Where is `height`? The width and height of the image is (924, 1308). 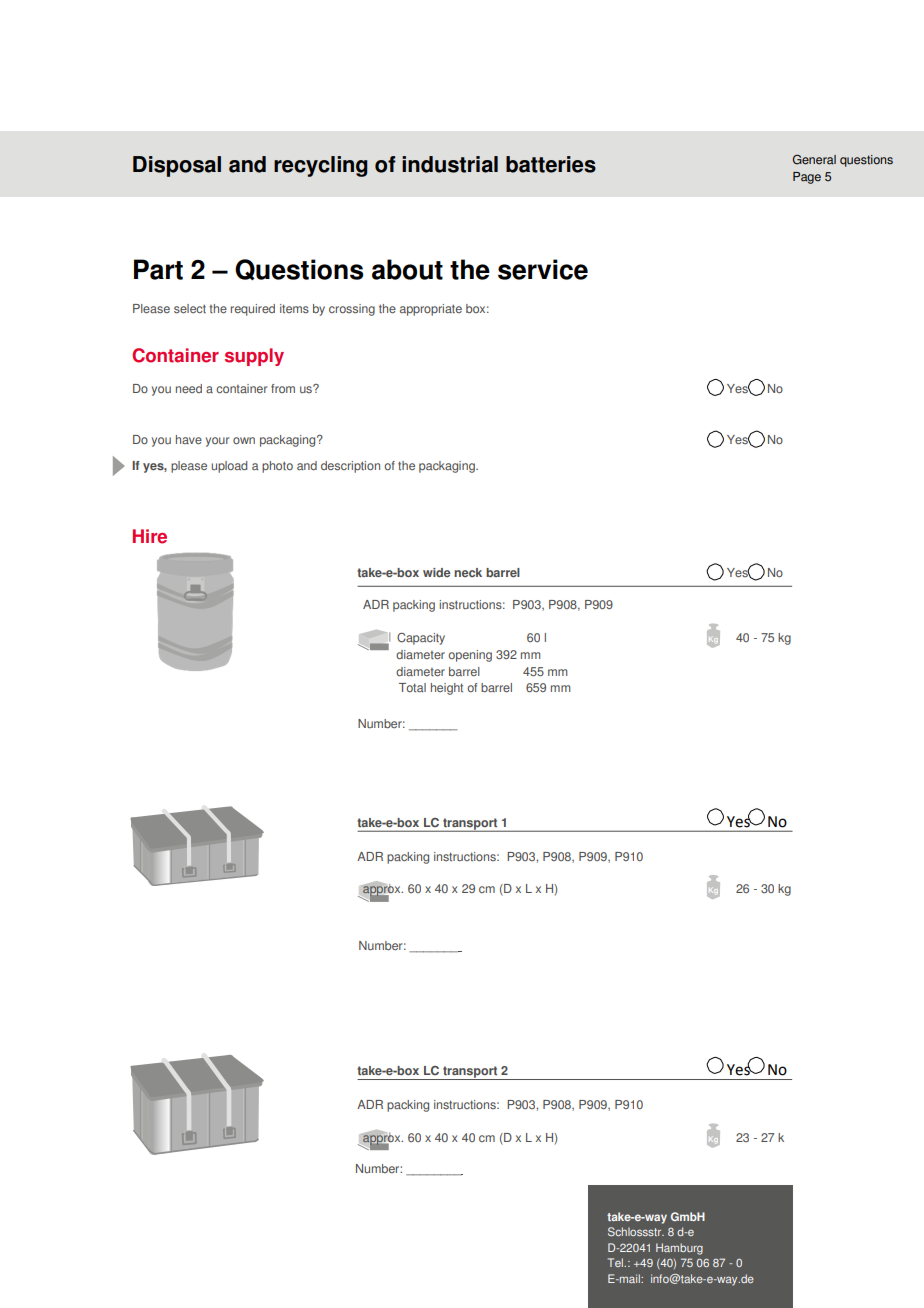 height is located at coordinates (447, 689).
